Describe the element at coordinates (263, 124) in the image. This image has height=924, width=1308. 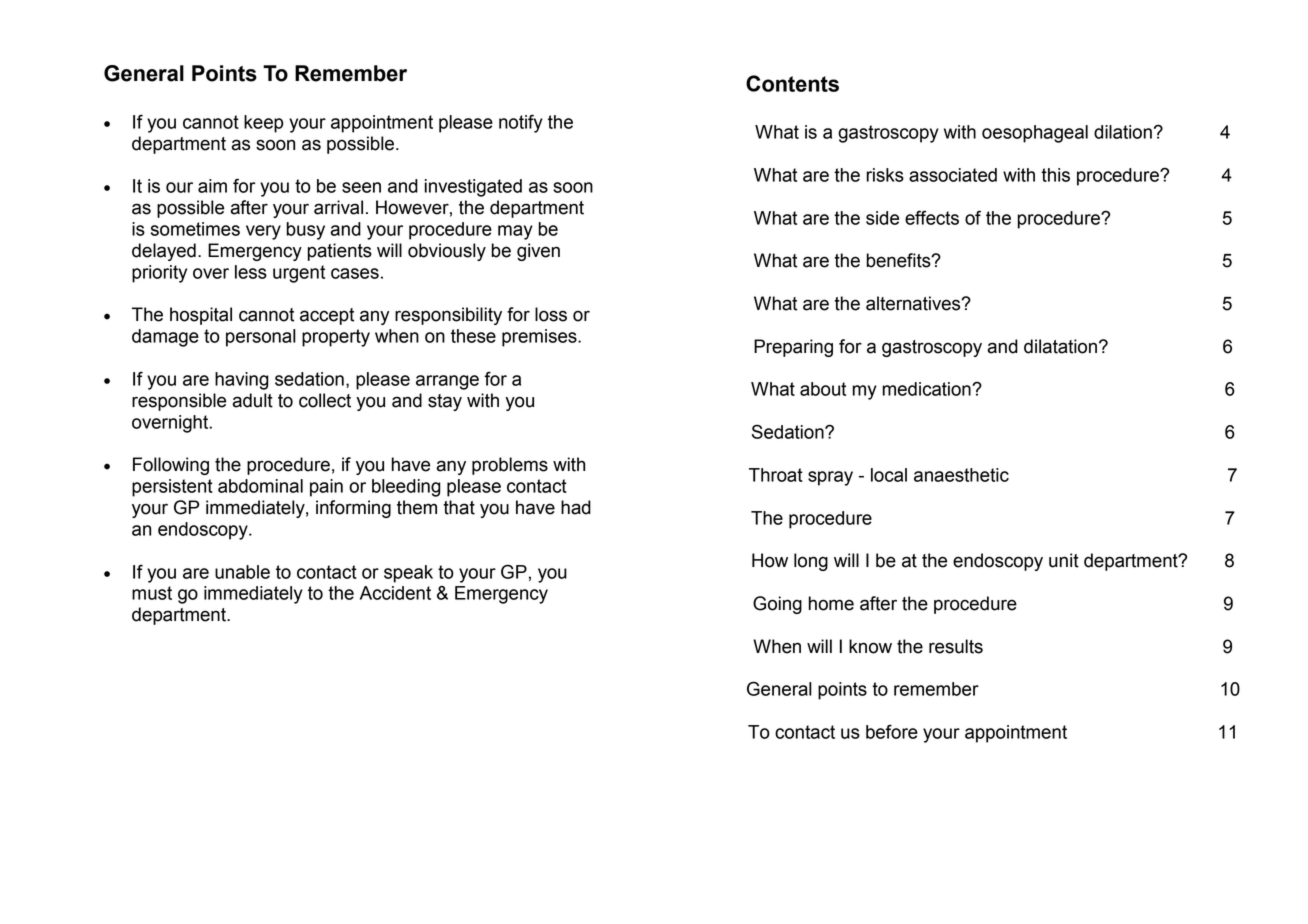
I see `keep` at that location.
